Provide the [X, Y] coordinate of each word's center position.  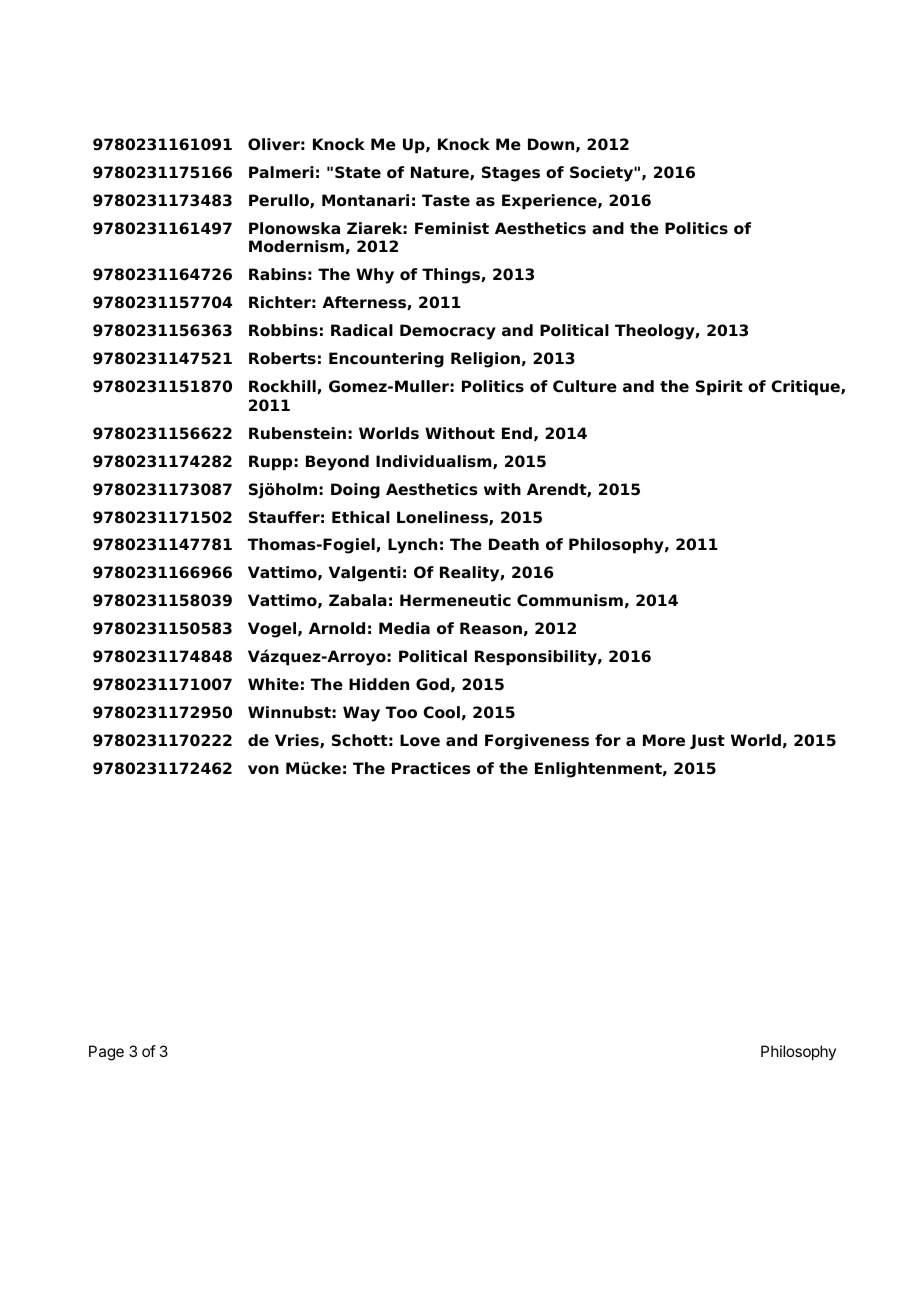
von [263, 770]
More [664, 740]
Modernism [296, 246]
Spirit [719, 388]
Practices [431, 768]
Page [106, 1053]
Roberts [282, 358]
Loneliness [443, 518]
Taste [446, 200]
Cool [441, 712]
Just [707, 741]
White [273, 684]
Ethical [361, 517]
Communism [570, 600]
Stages [511, 174]
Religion [485, 360]
